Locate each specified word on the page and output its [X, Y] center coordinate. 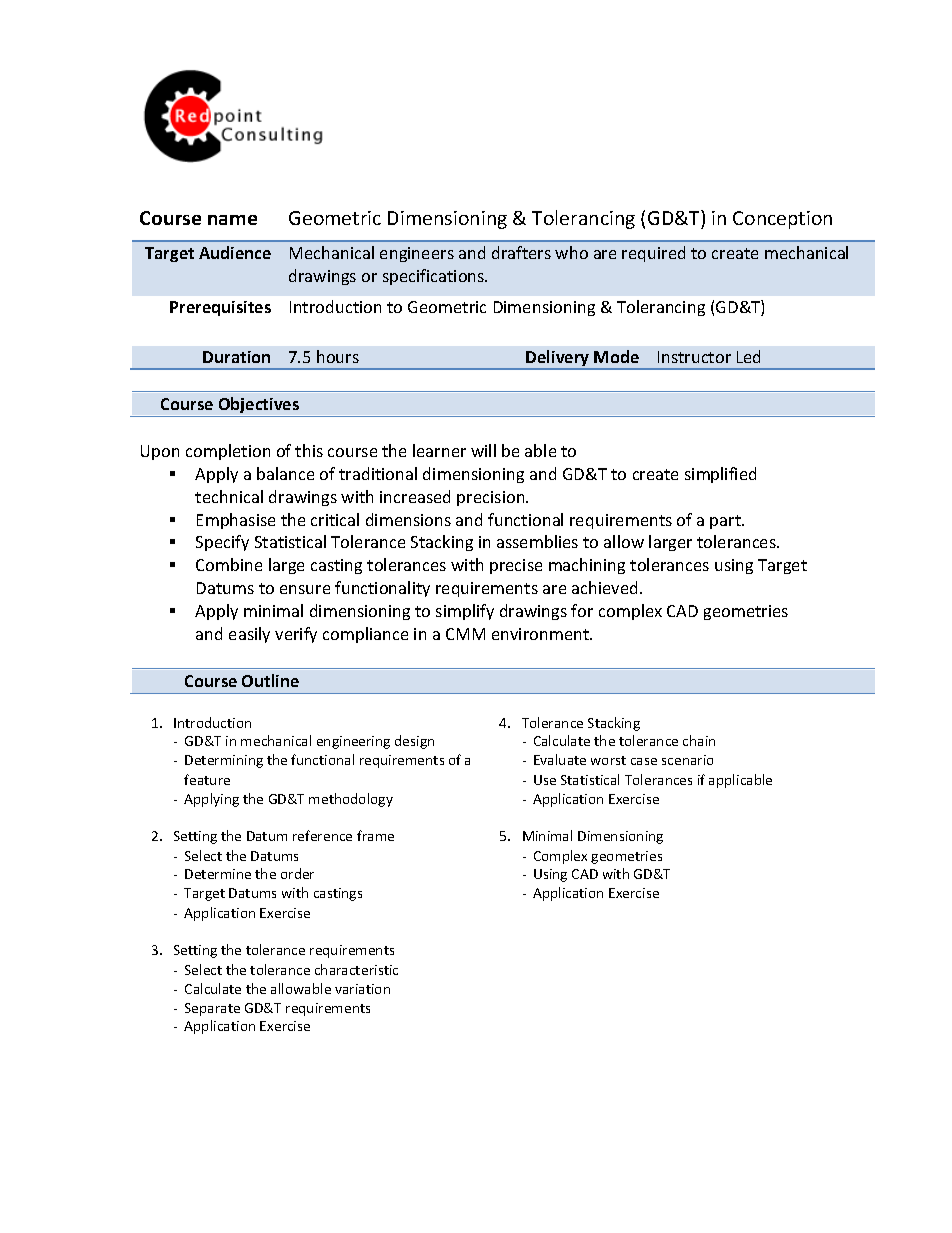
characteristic [356, 969]
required [653, 254]
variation [362, 989]
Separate [212, 1009]
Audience [235, 252]
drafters [521, 252]
